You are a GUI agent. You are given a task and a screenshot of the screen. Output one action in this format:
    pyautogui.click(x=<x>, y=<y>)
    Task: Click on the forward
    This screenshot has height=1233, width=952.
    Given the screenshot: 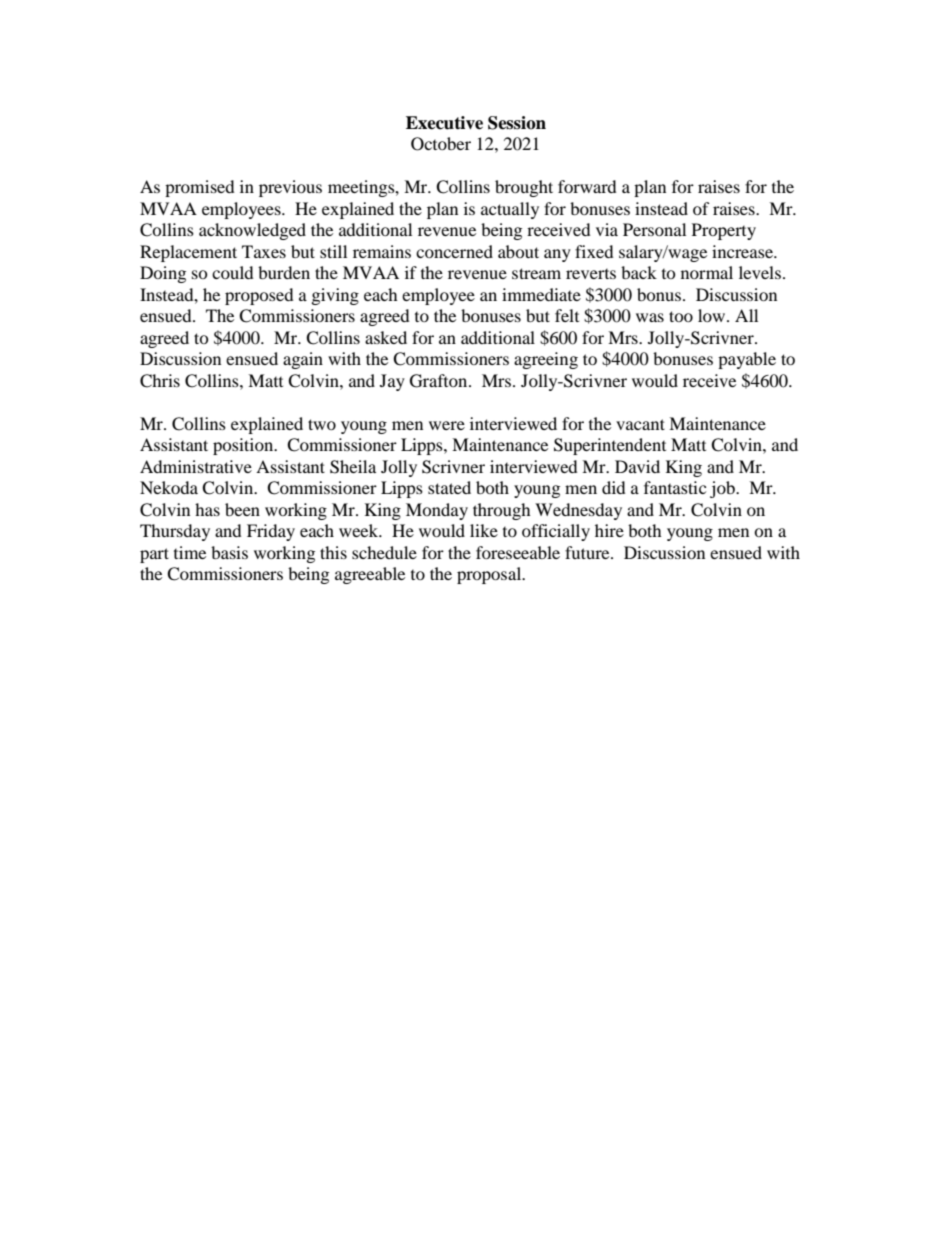 What is the action you would take?
    pyautogui.click(x=587, y=186)
